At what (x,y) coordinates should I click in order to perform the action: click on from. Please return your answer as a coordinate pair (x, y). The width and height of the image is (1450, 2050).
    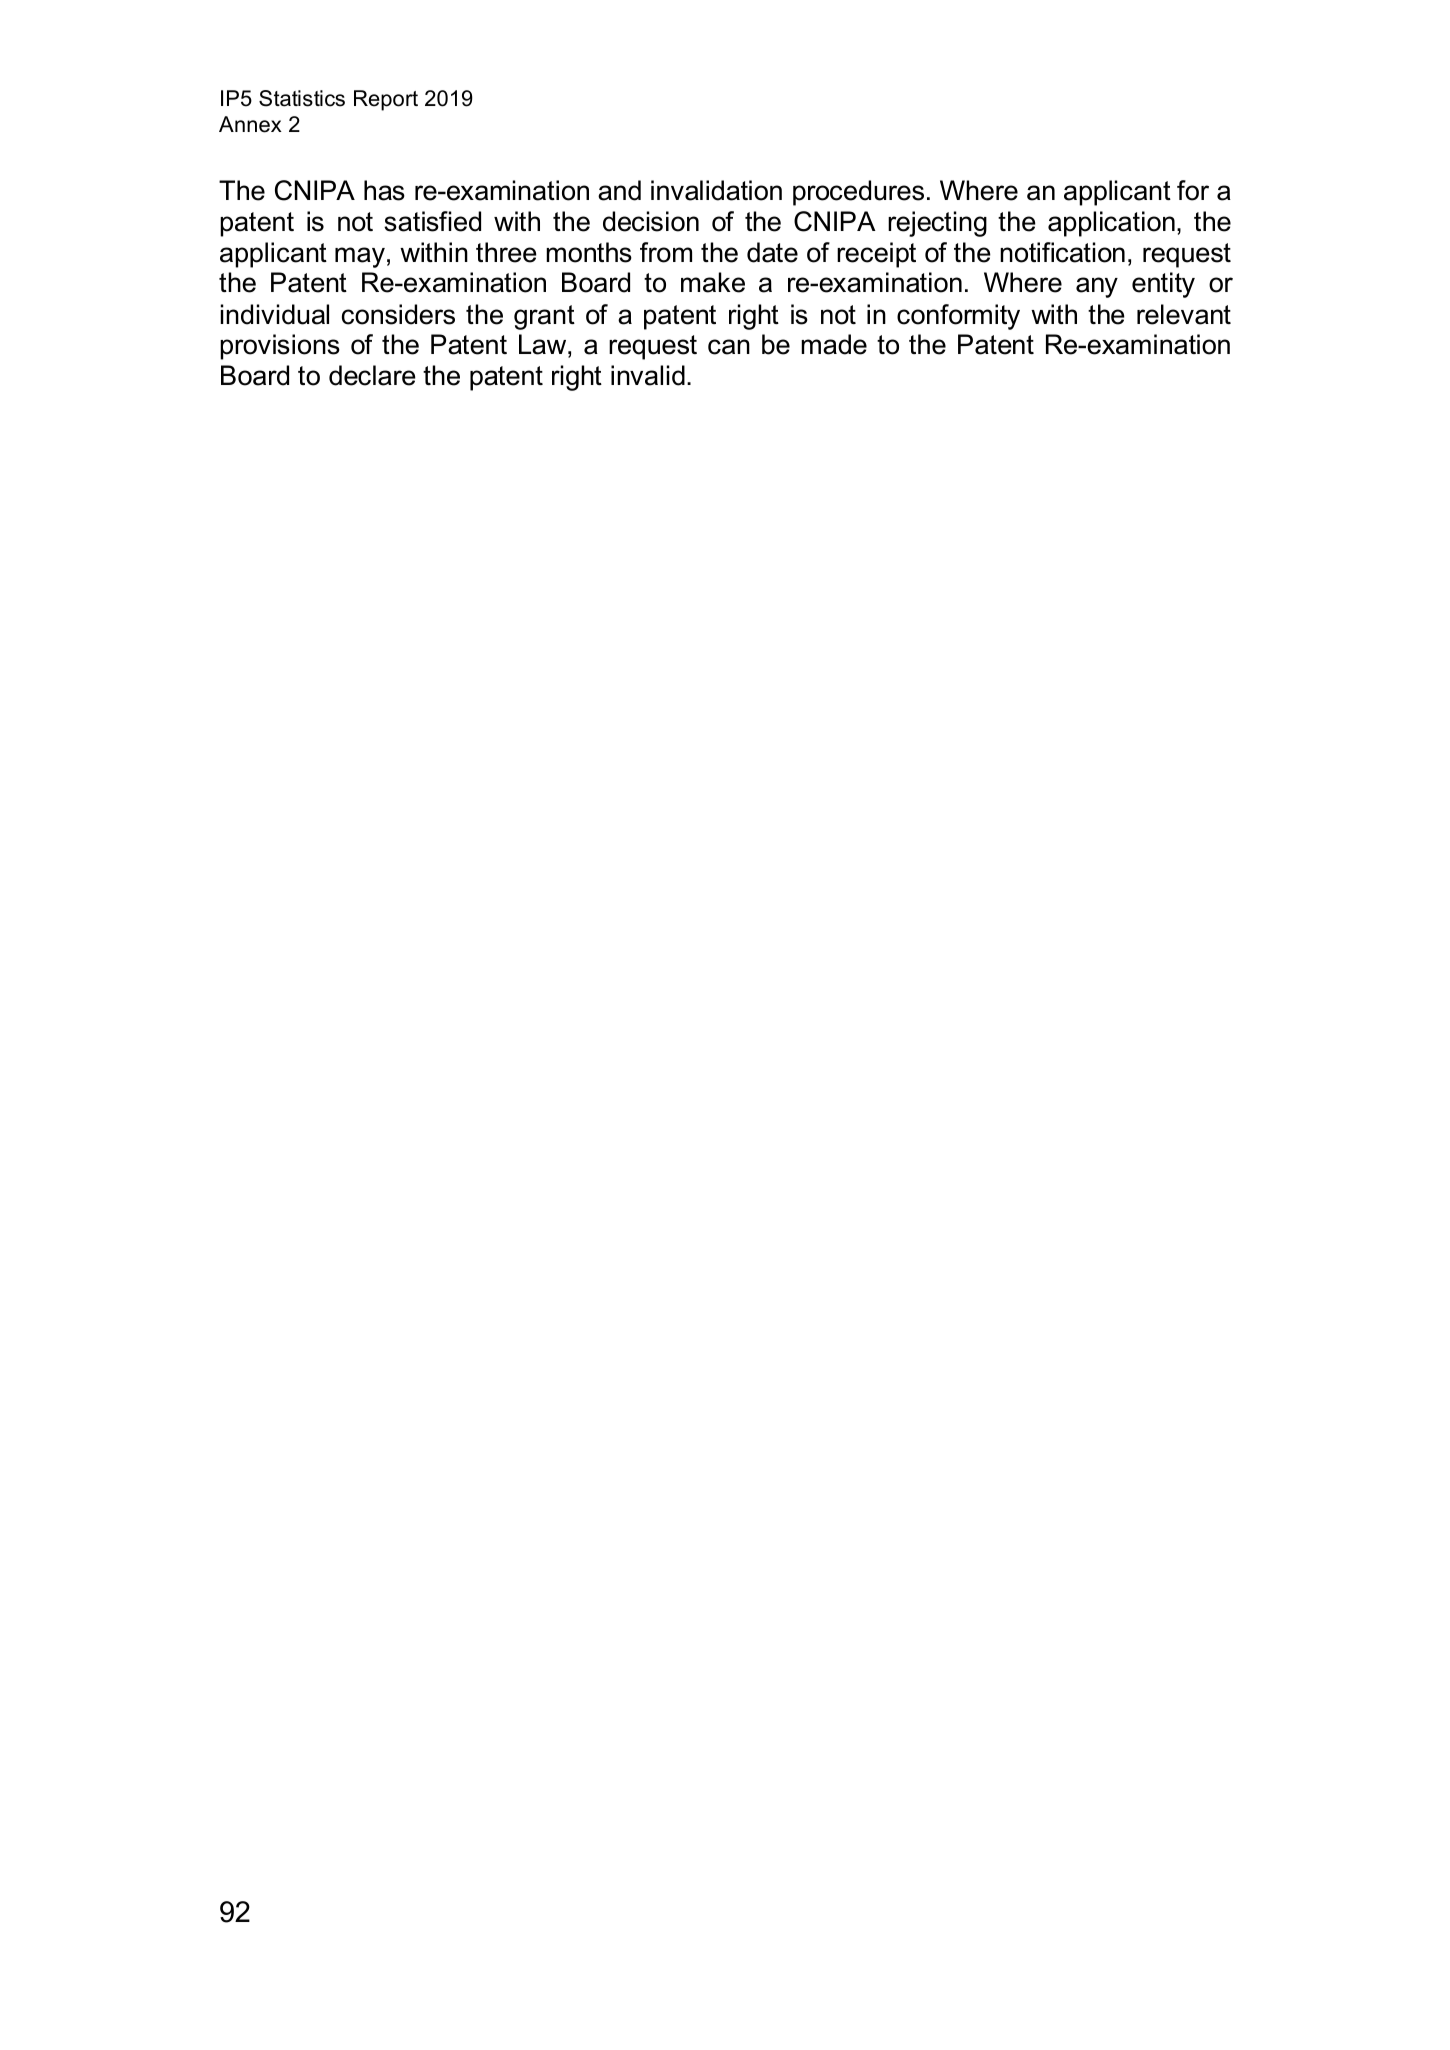
    Looking at the image, I should click on (666, 252).
